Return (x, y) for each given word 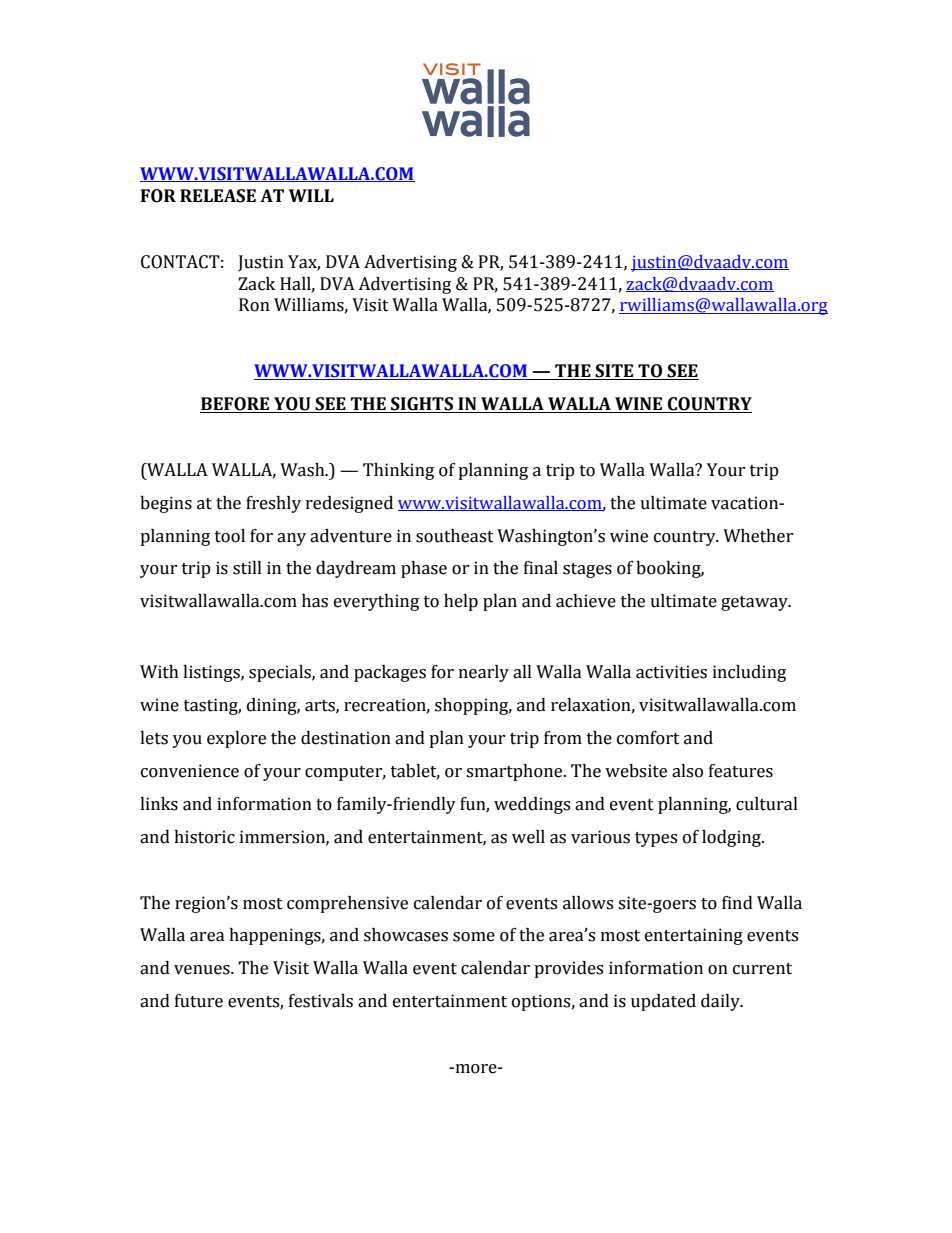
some (474, 937)
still (247, 568)
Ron (254, 305)
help (461, 602)
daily (721, 1002)
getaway (755, 603)
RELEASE (218, 196)
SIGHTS (422, 405)
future (199, 1001)
